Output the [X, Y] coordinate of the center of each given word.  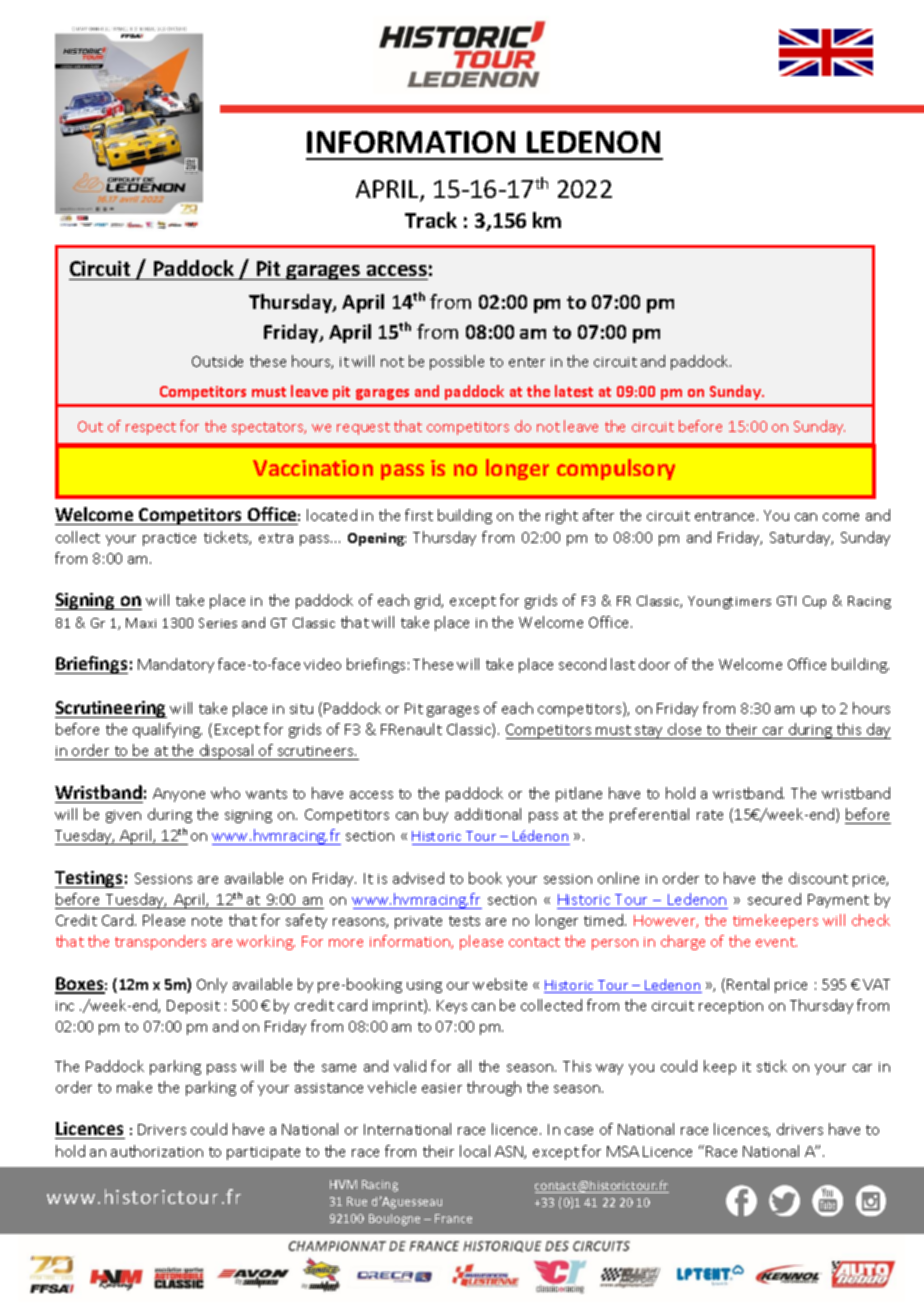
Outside [217, 361]
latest [574, 391]
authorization [157, 1151]
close [685, 731]
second [582, 664]
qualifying [167, 730]
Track [431, 220]
